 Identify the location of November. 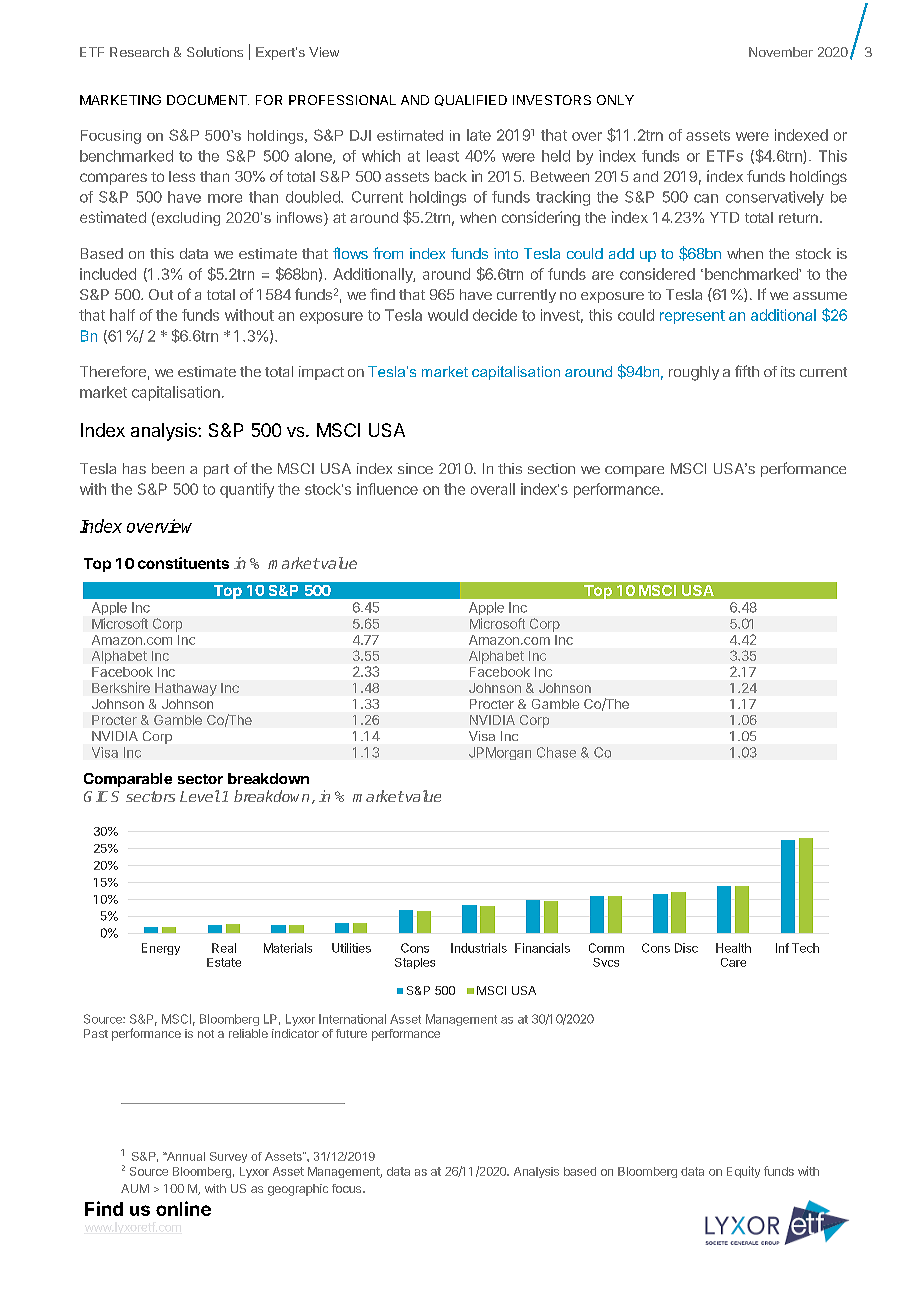
(781, 52).
